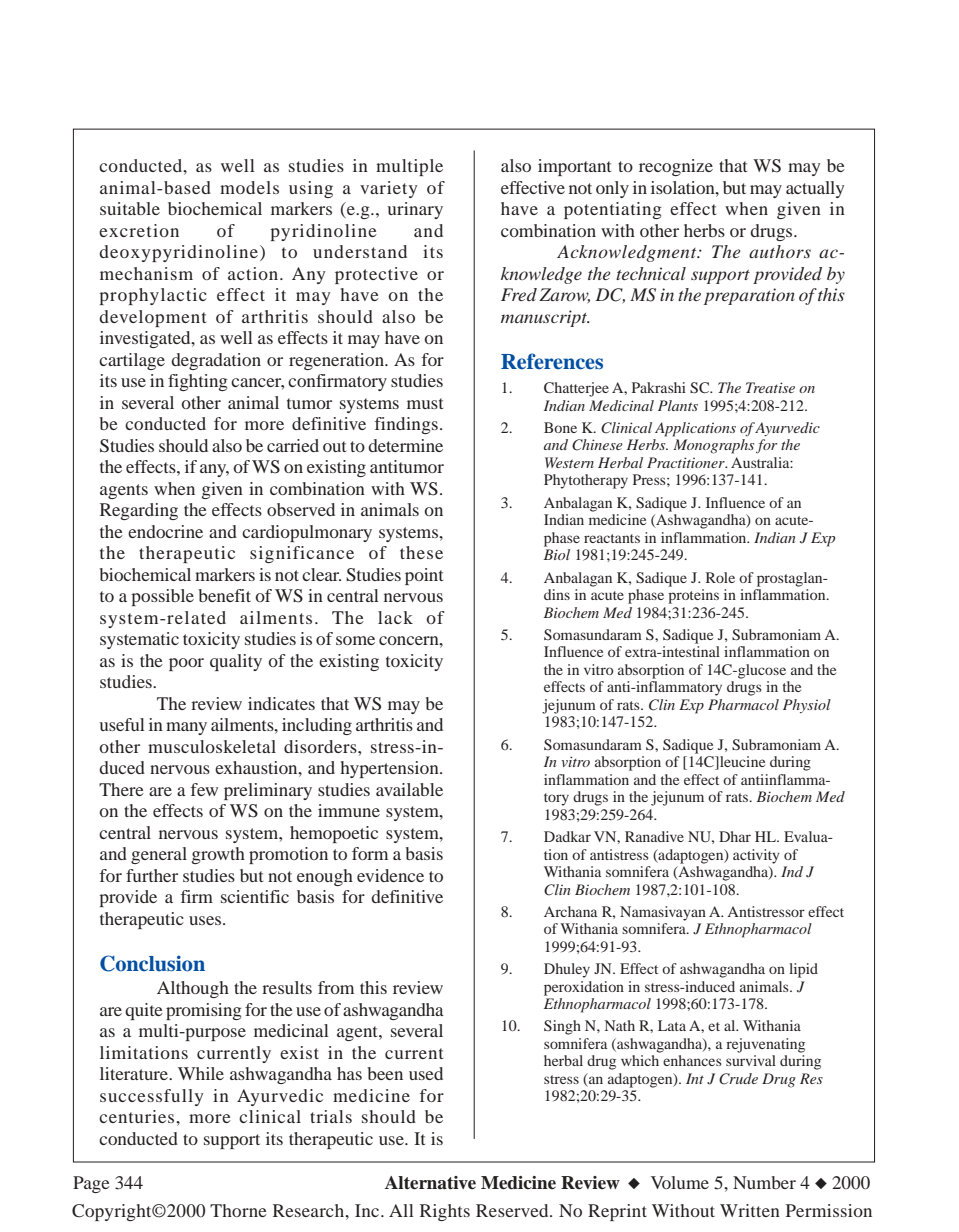 Image resolution: width=959 pixels, height=1232 pixels. Describe the element at coordinates (803, 970) in the screenshot. I see `lipid` at that location.
